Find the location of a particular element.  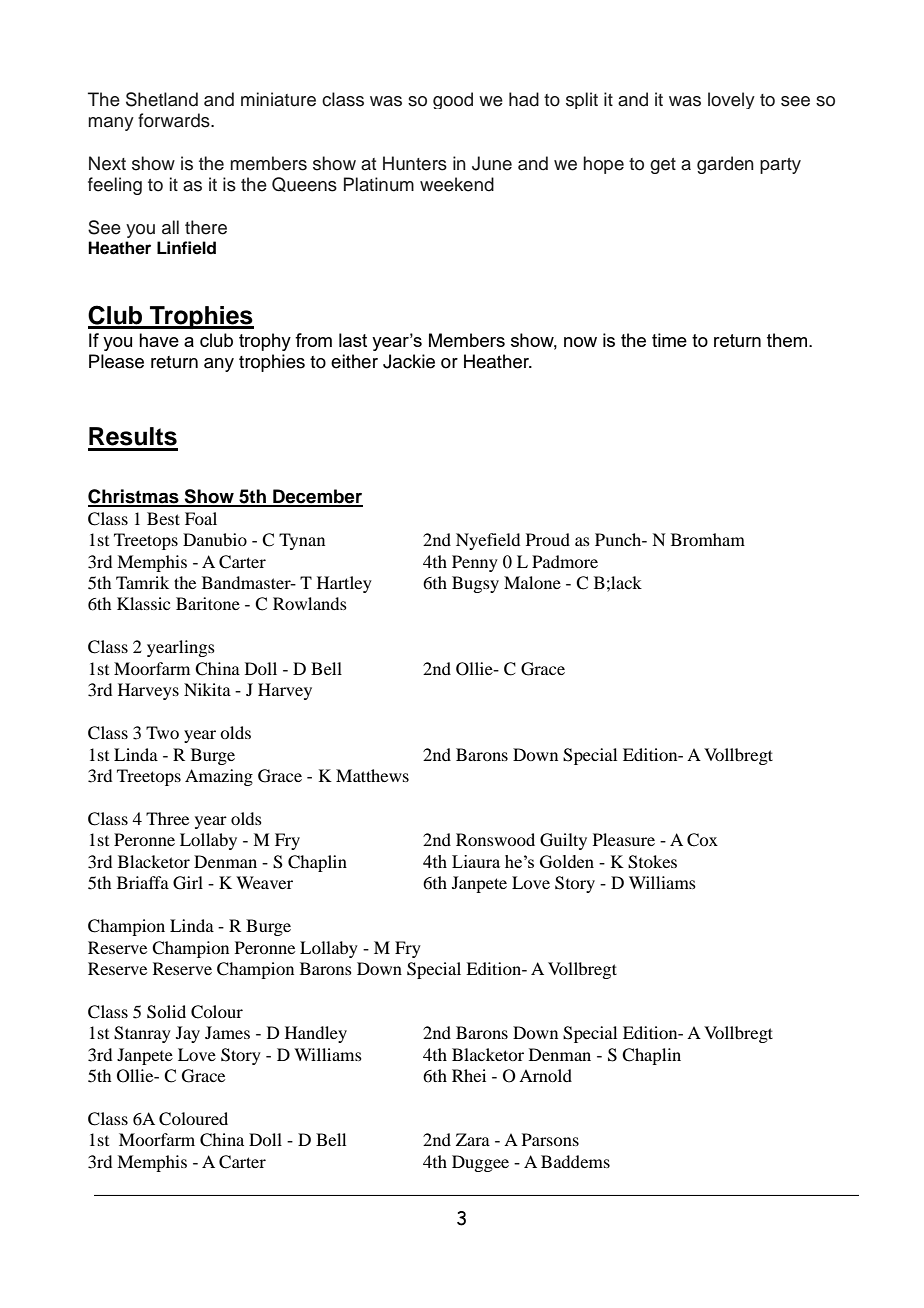

Girl is located at coordinates (188, 883).
